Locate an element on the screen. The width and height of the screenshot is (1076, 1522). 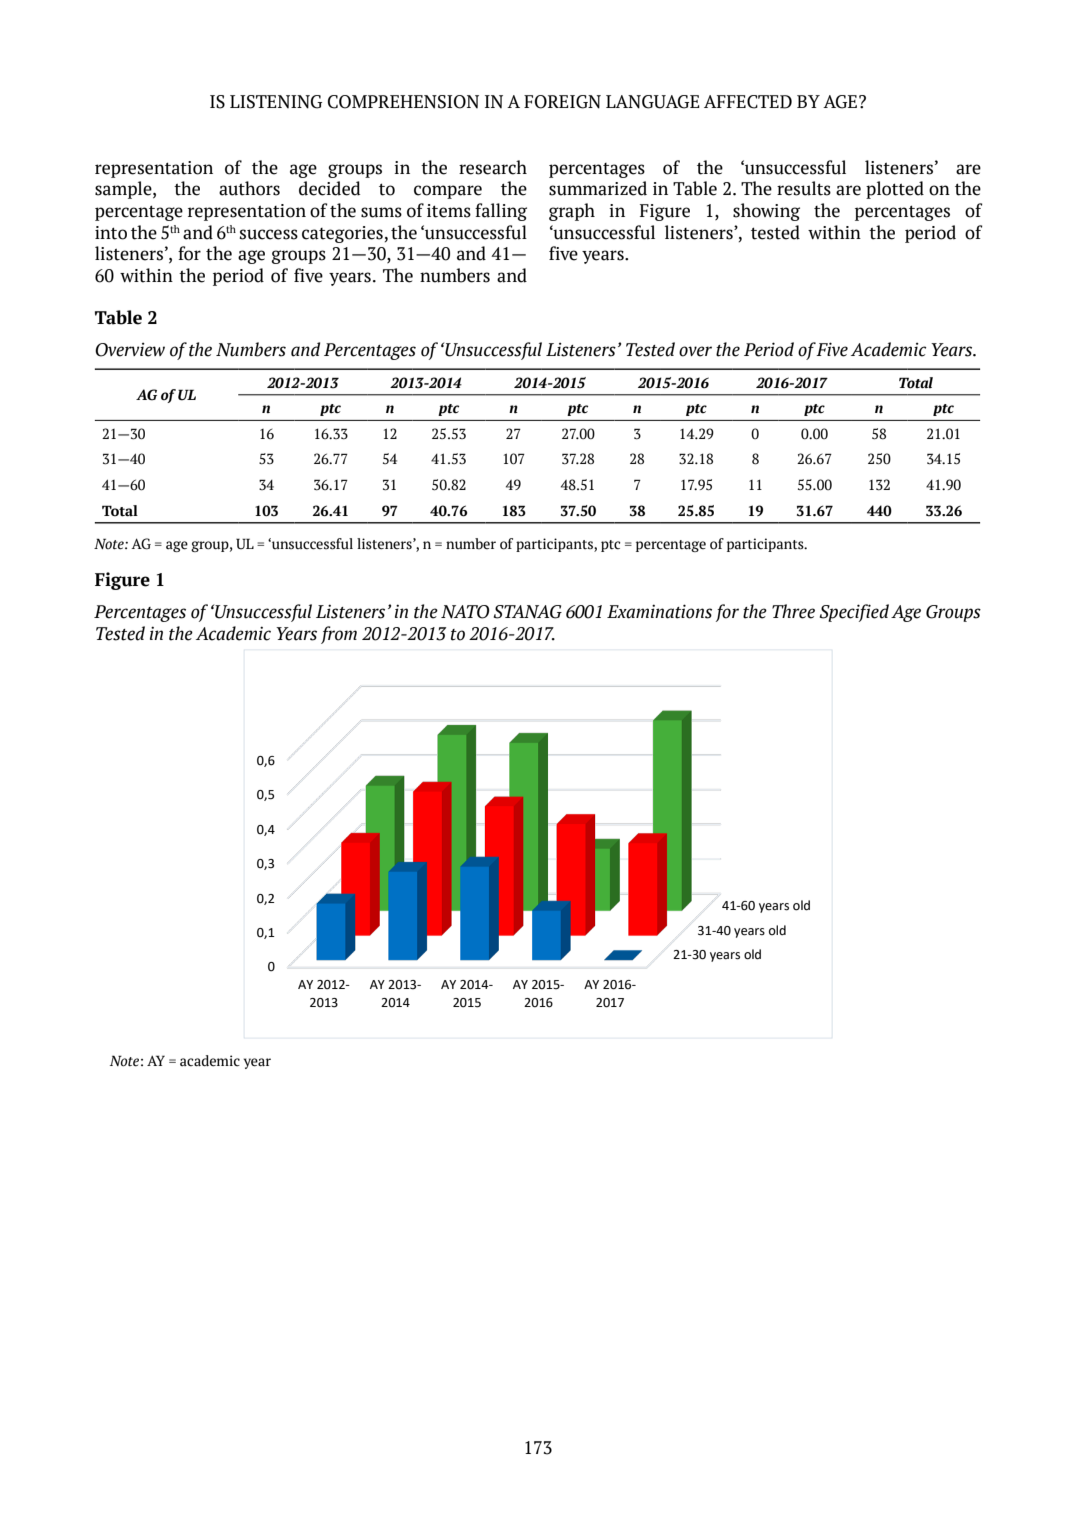
from is located at coordinates (339, 635).
